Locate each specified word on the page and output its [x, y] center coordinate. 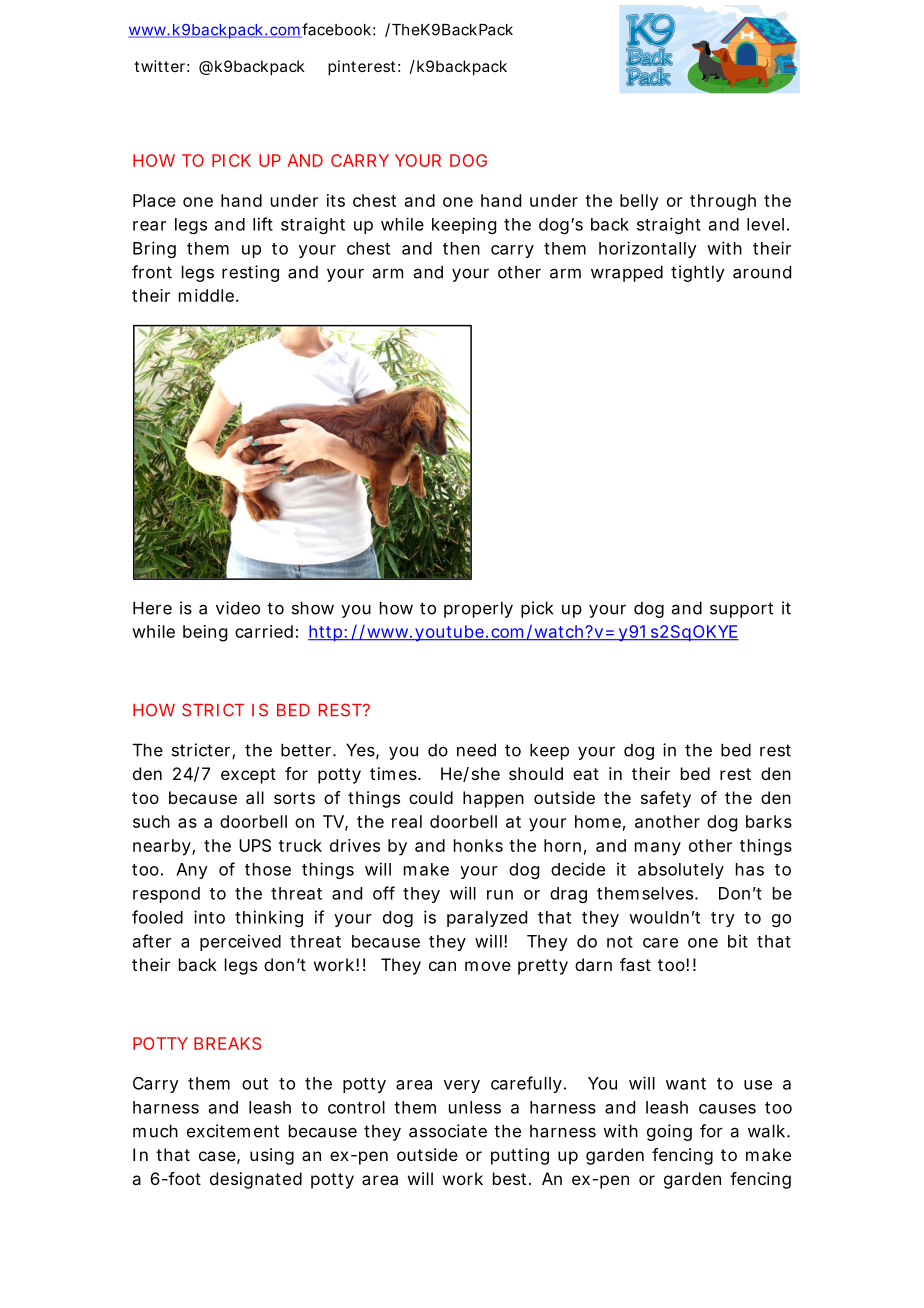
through [723, 202]
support [741, 610]
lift [263, 224]
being [205, 633]
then [461, 248]
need [476, 750]
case [217, 1156]
